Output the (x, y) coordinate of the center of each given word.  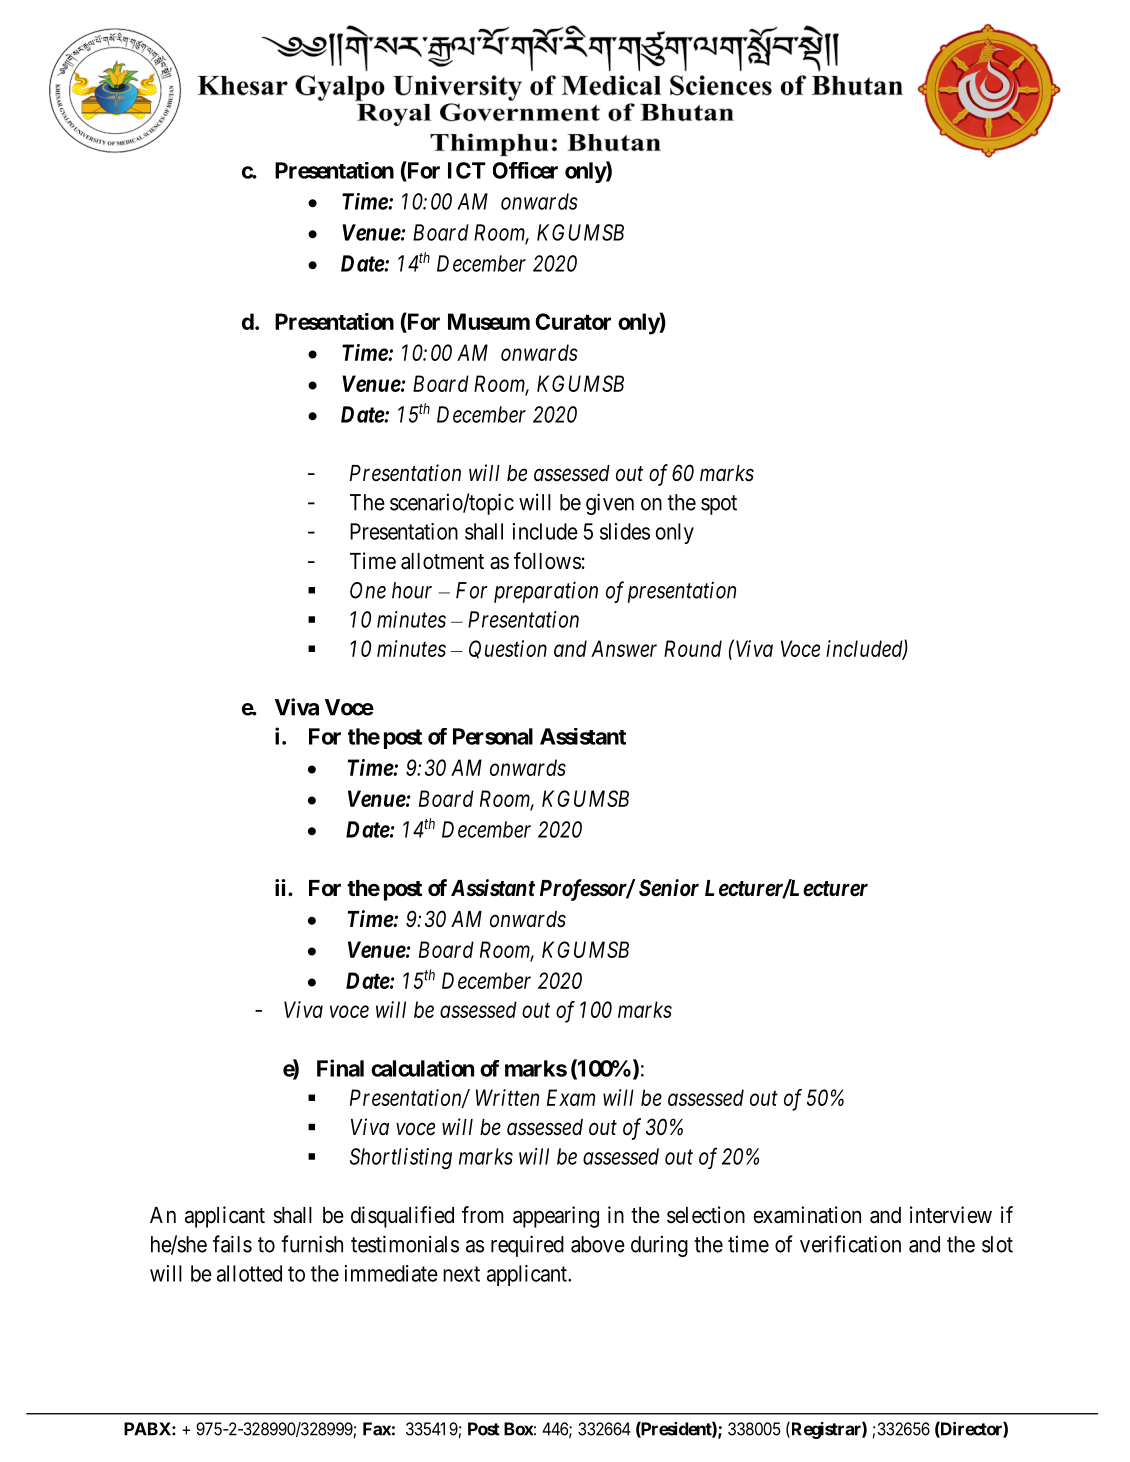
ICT (467, 170)
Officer (525, 170)
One (368, 590)
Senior (669, 888)
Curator (573, 321)
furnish (312, 1244)
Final (340, 1068)
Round (693, 648)
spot (719, 505)
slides (625, 531)
